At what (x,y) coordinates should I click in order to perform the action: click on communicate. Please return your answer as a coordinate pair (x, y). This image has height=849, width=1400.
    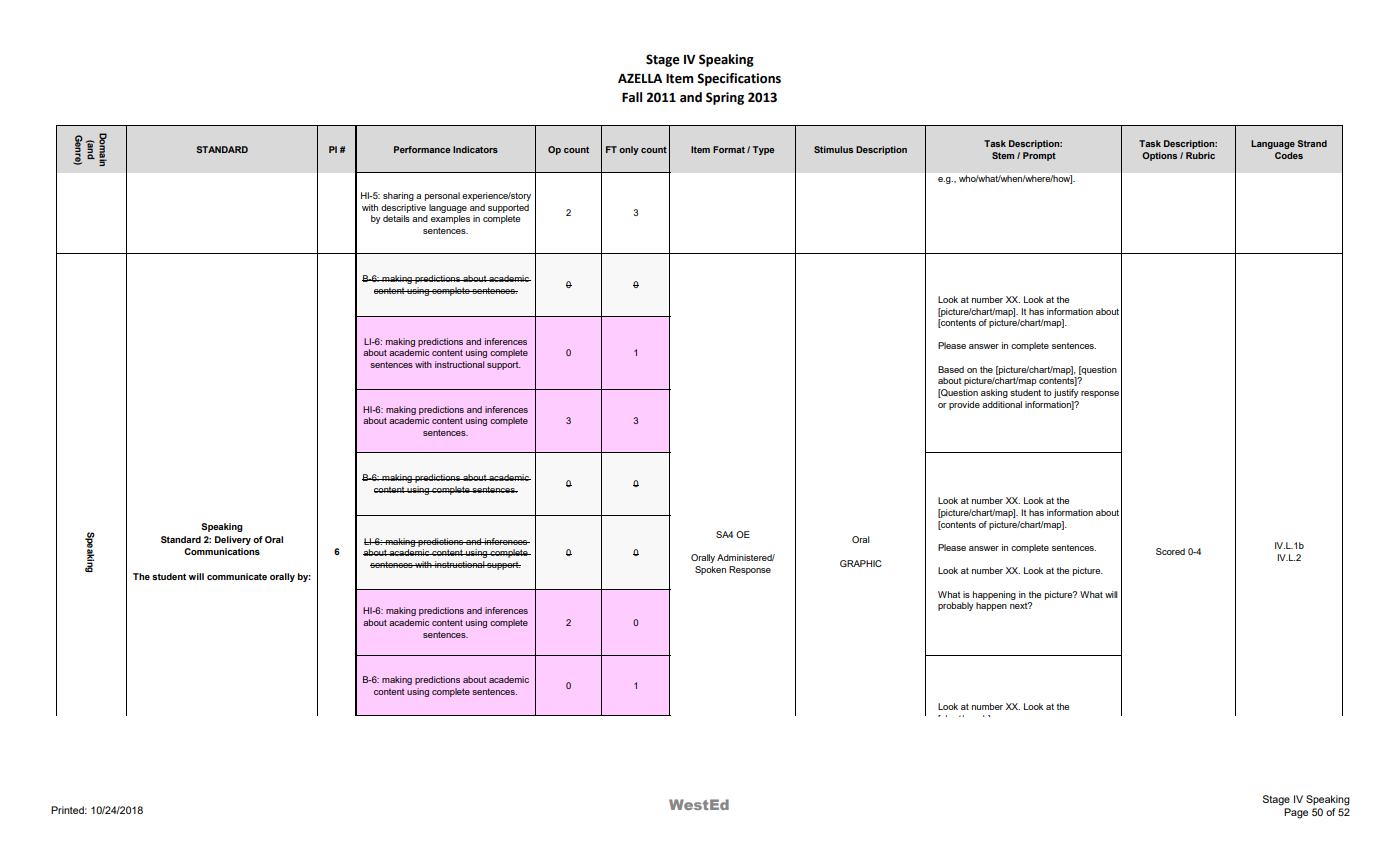
    Looking at the image, I should click on (237, 576).
